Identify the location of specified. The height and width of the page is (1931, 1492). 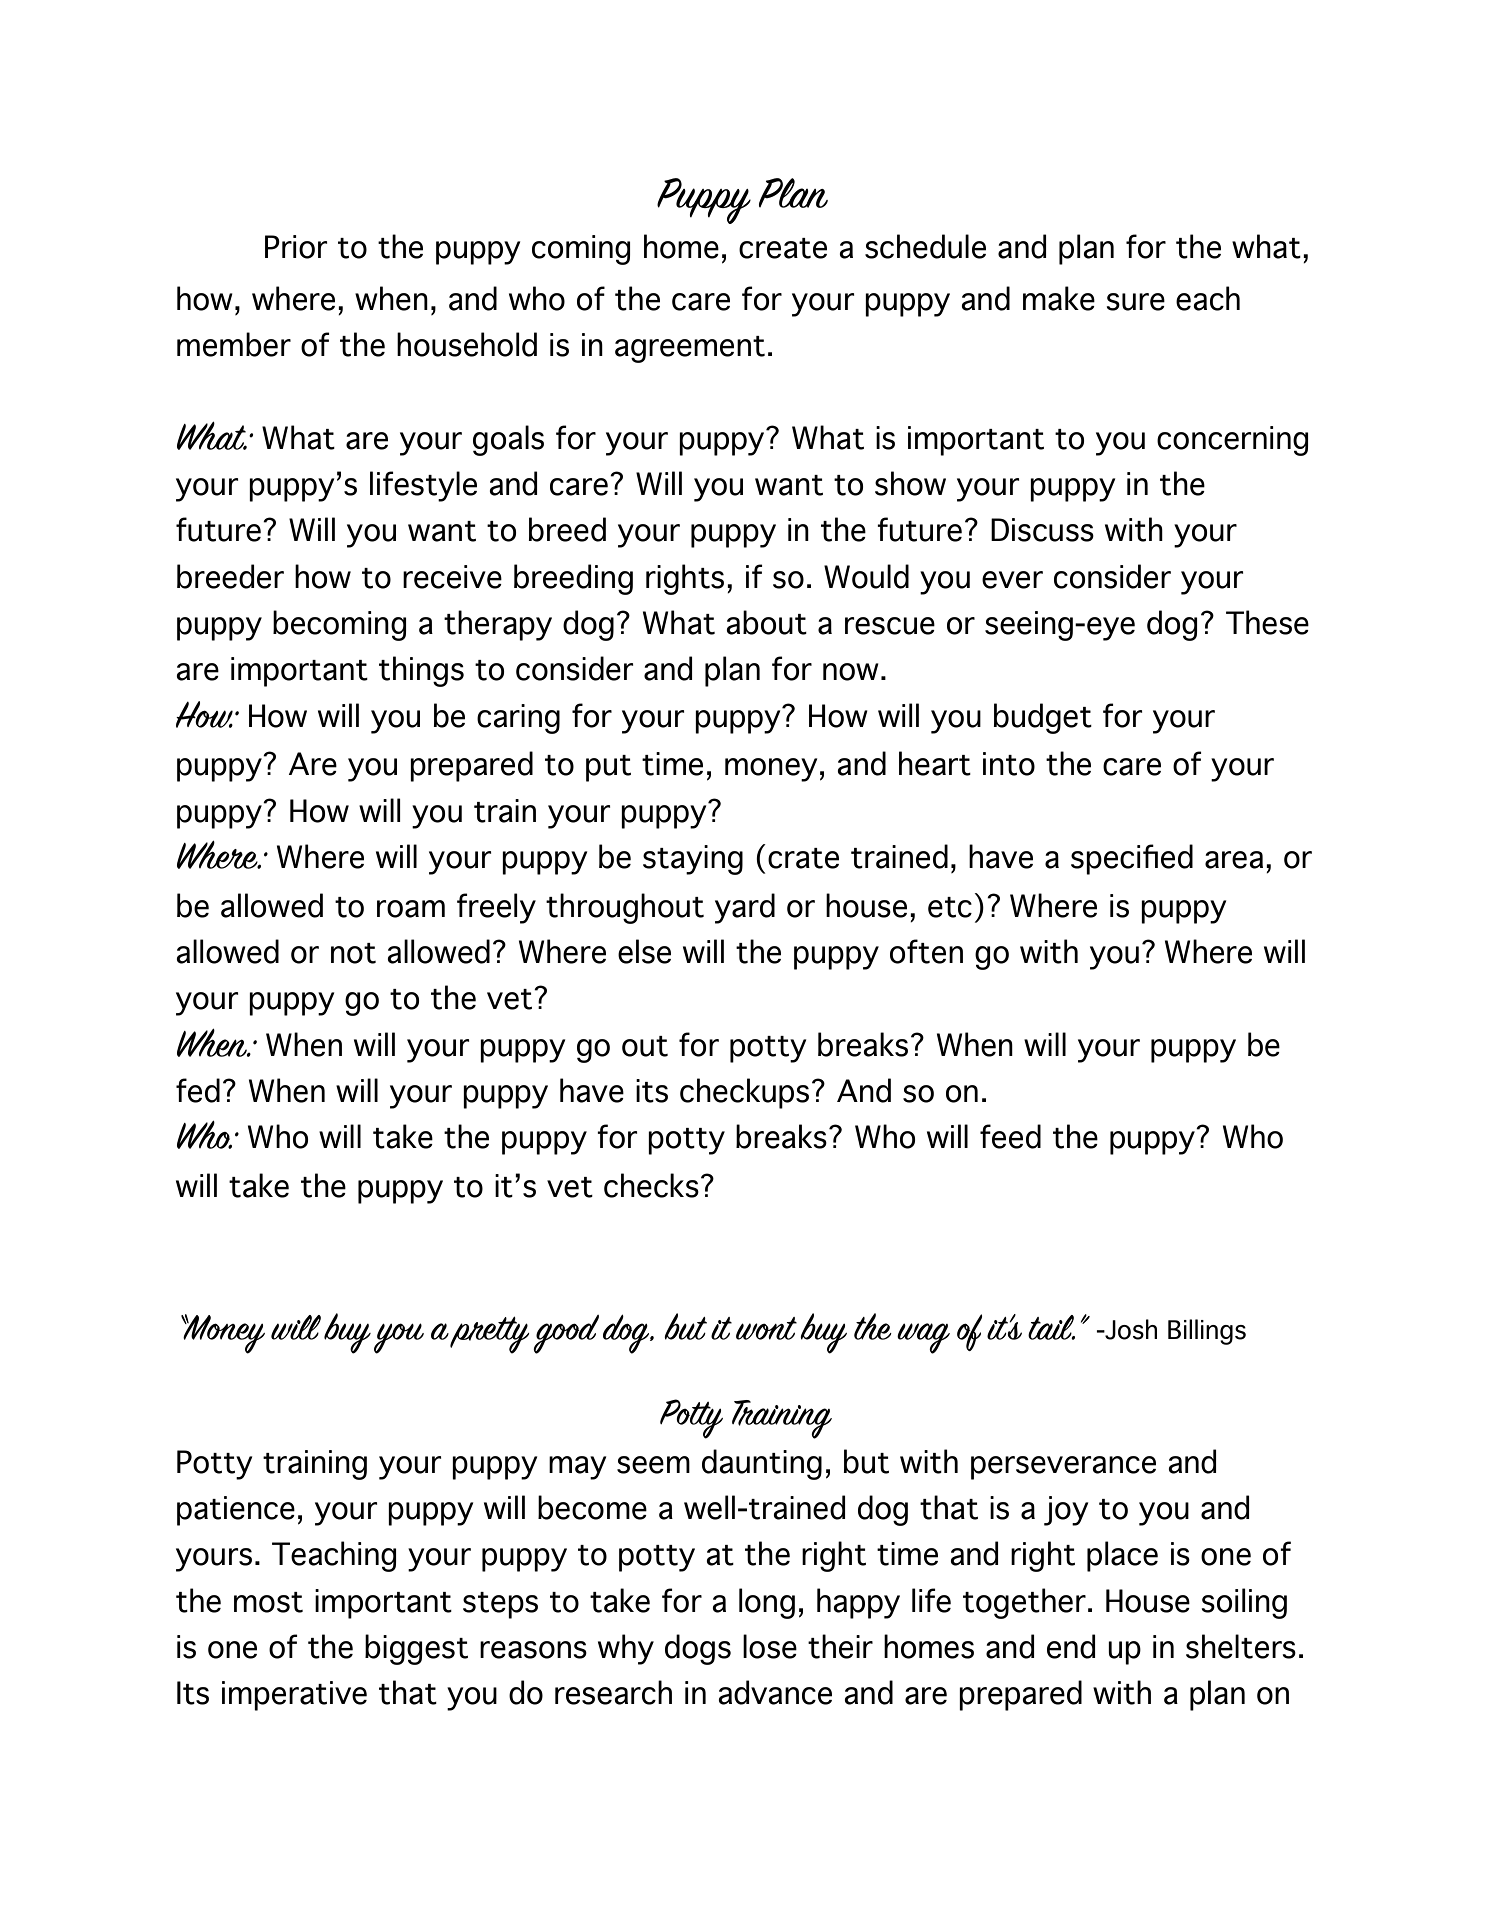
(1132, 859).
